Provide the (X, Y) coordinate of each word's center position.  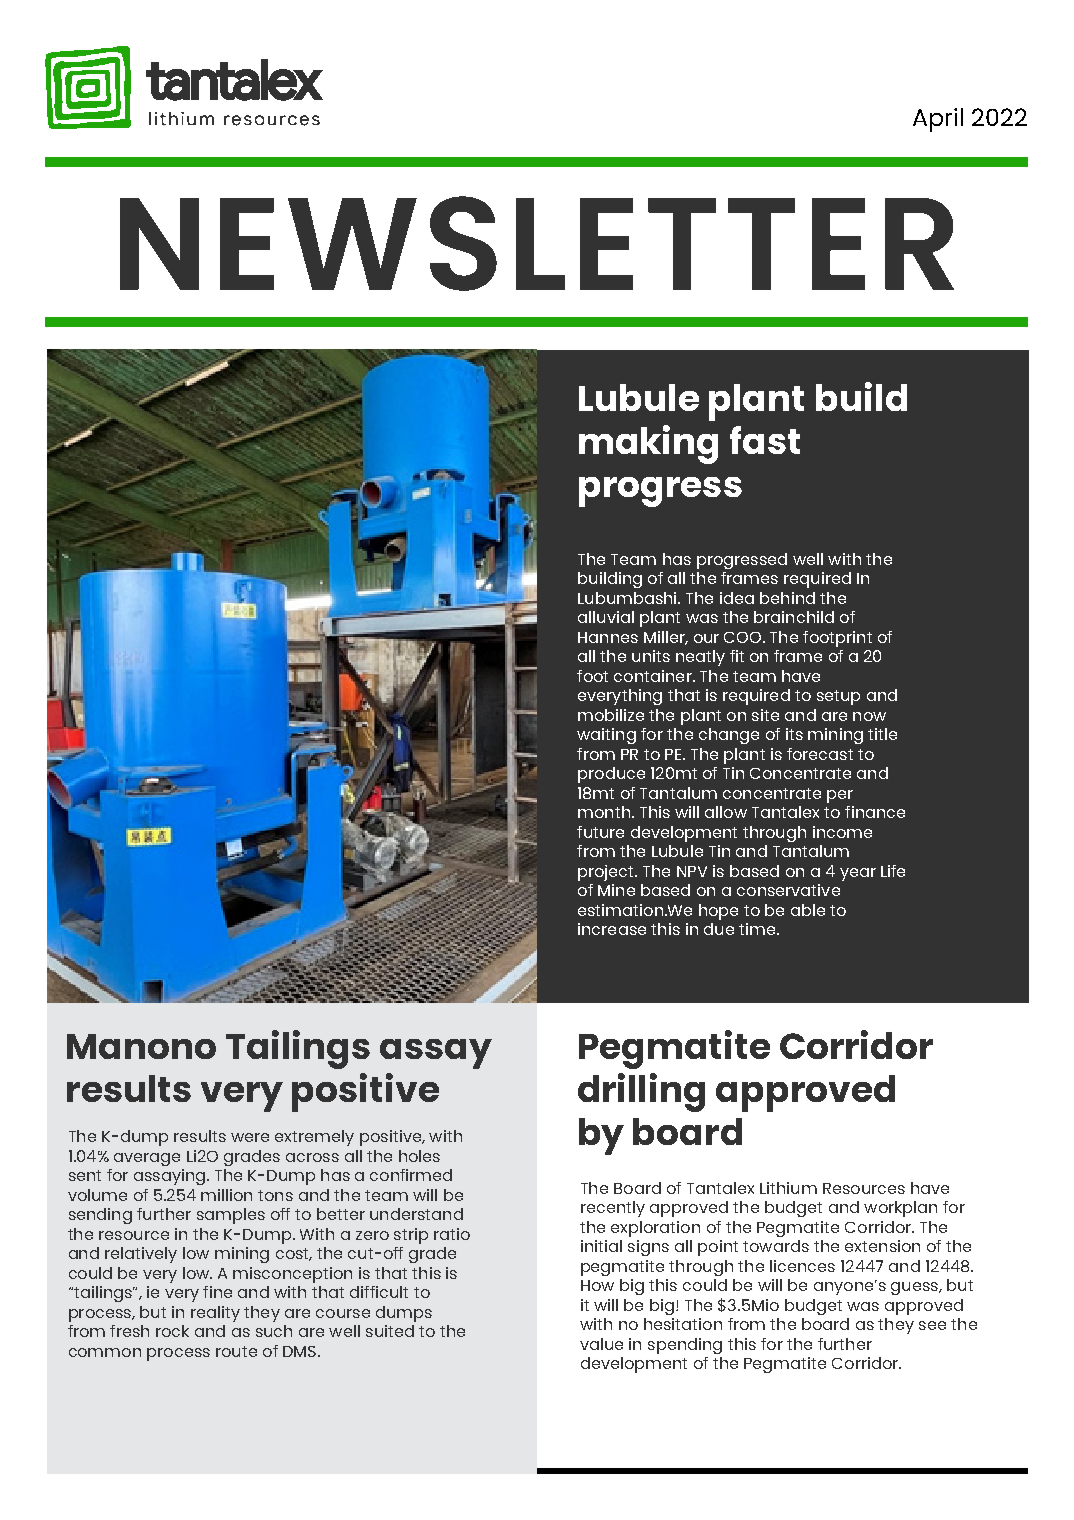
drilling (641, 1092)
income (842, 832)
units (651, 656)
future (600, 832)
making (648, 444)
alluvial (606, 617)
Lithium (788, 1188)
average (147, 1159)
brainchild (794, 617)
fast (765, 440)
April (938, 120)
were (250, 1137)
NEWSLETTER (537, 243)
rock (172, 1331)
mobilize (611, 715)
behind (787, 598)
